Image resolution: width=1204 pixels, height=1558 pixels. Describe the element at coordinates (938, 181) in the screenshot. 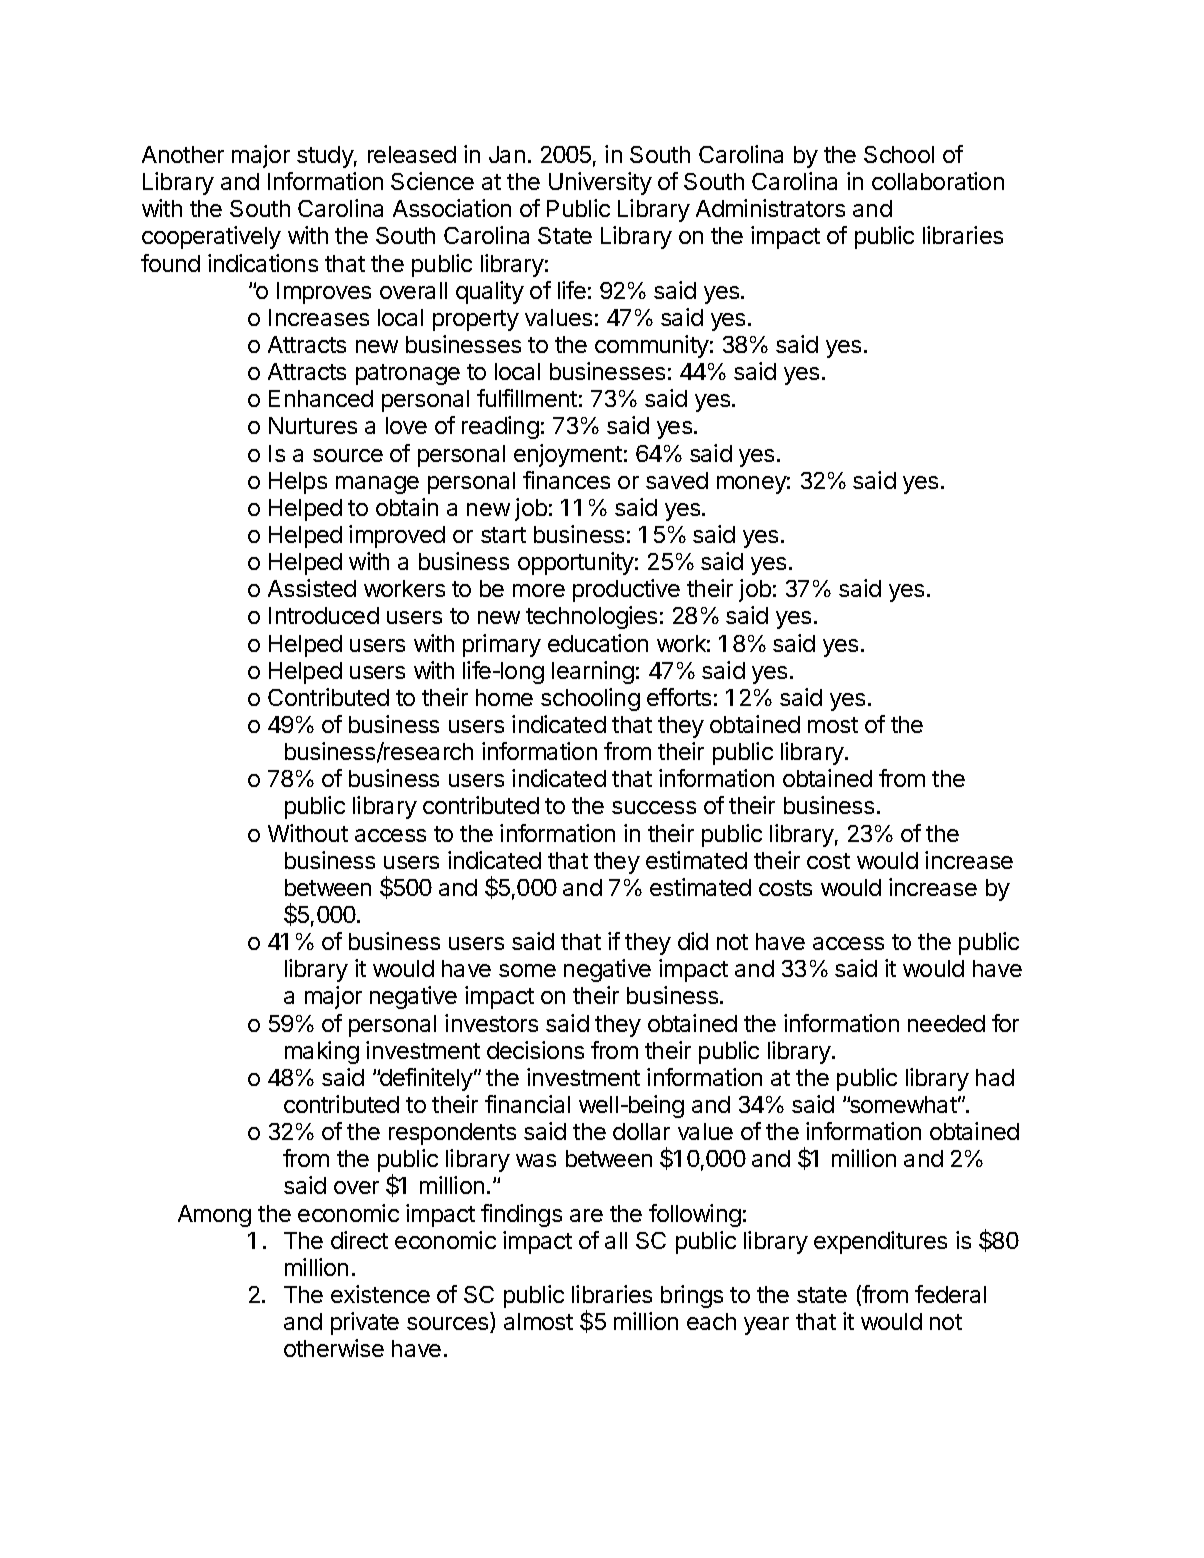

I see `collaboration` at that location.
